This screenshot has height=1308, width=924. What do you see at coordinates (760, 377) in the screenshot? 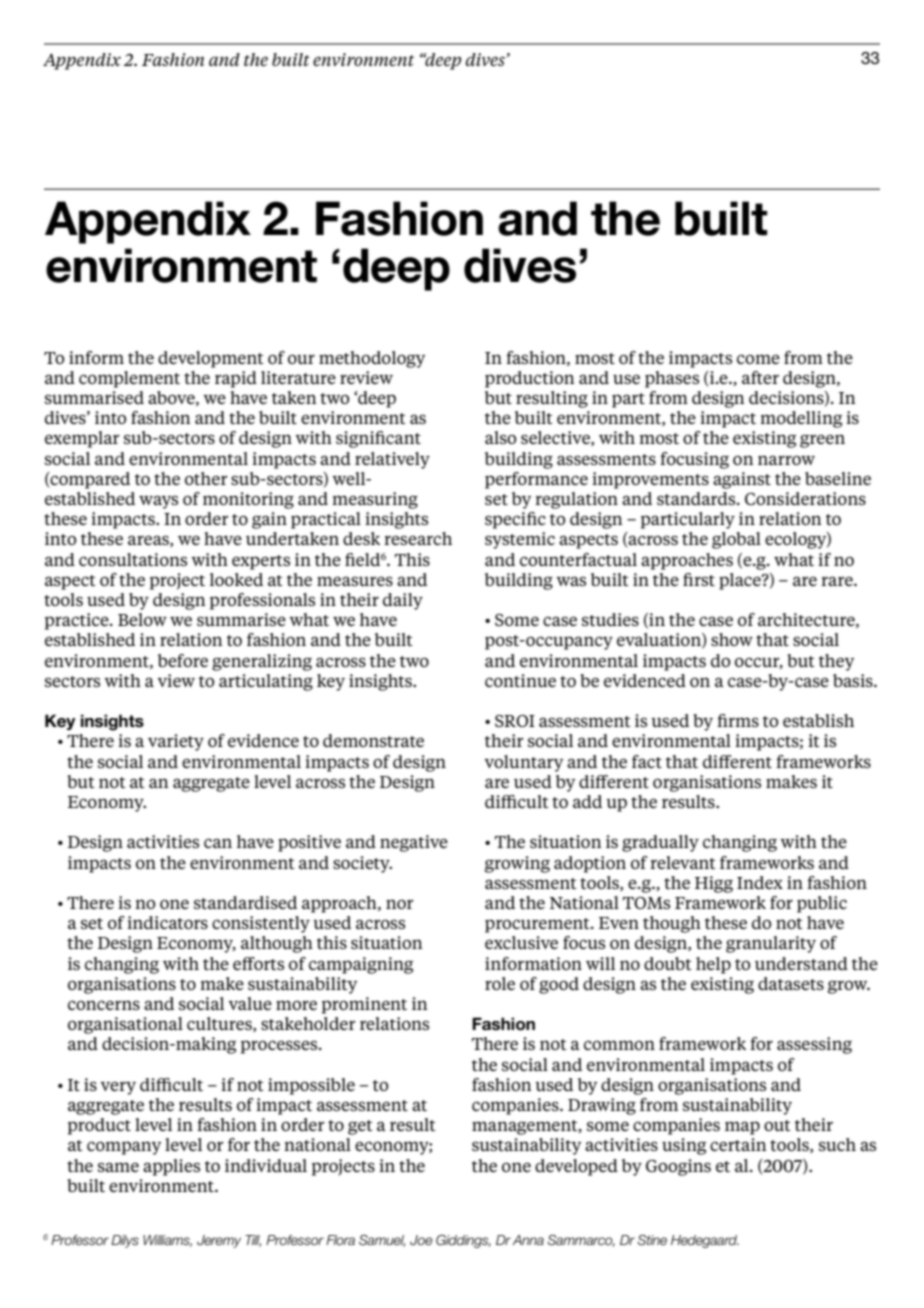
I see `after` at bounding box center [760, 377].
